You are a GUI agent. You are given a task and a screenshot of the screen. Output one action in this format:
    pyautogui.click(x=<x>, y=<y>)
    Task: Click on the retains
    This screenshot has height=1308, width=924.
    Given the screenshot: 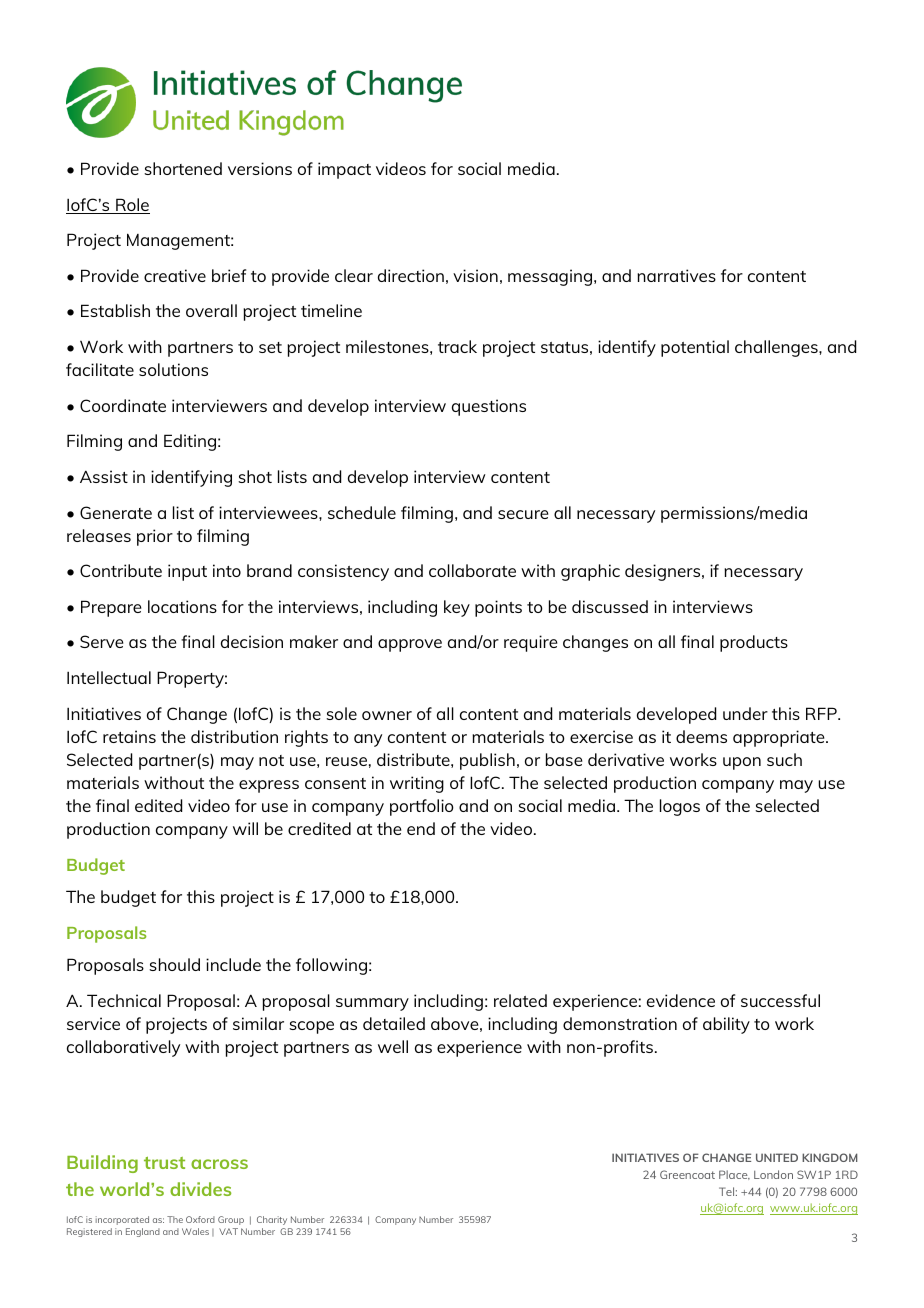 What is the action you would take?
    pyautogui.click(x=129, y=736)
